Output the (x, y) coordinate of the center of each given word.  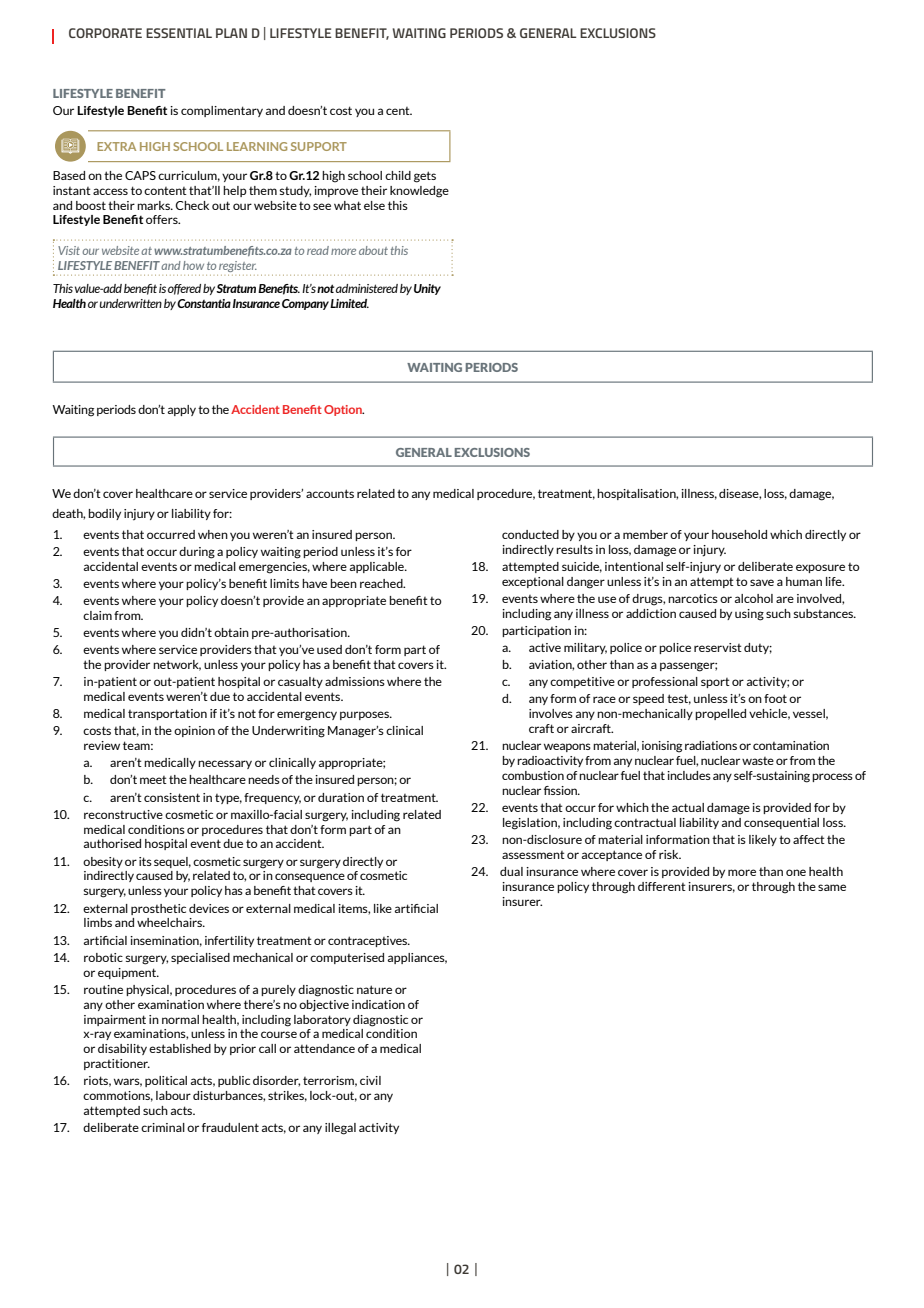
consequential (781, 823)
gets (425, 177)
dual (511, 871)
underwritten (131, 303)
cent (399, 111)
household (739, 534)
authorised (112, 843)
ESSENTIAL (179, 33)
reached (382, 583)
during (197, 553)
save (762, 582)
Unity (427, 289)
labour (173, 1095)
